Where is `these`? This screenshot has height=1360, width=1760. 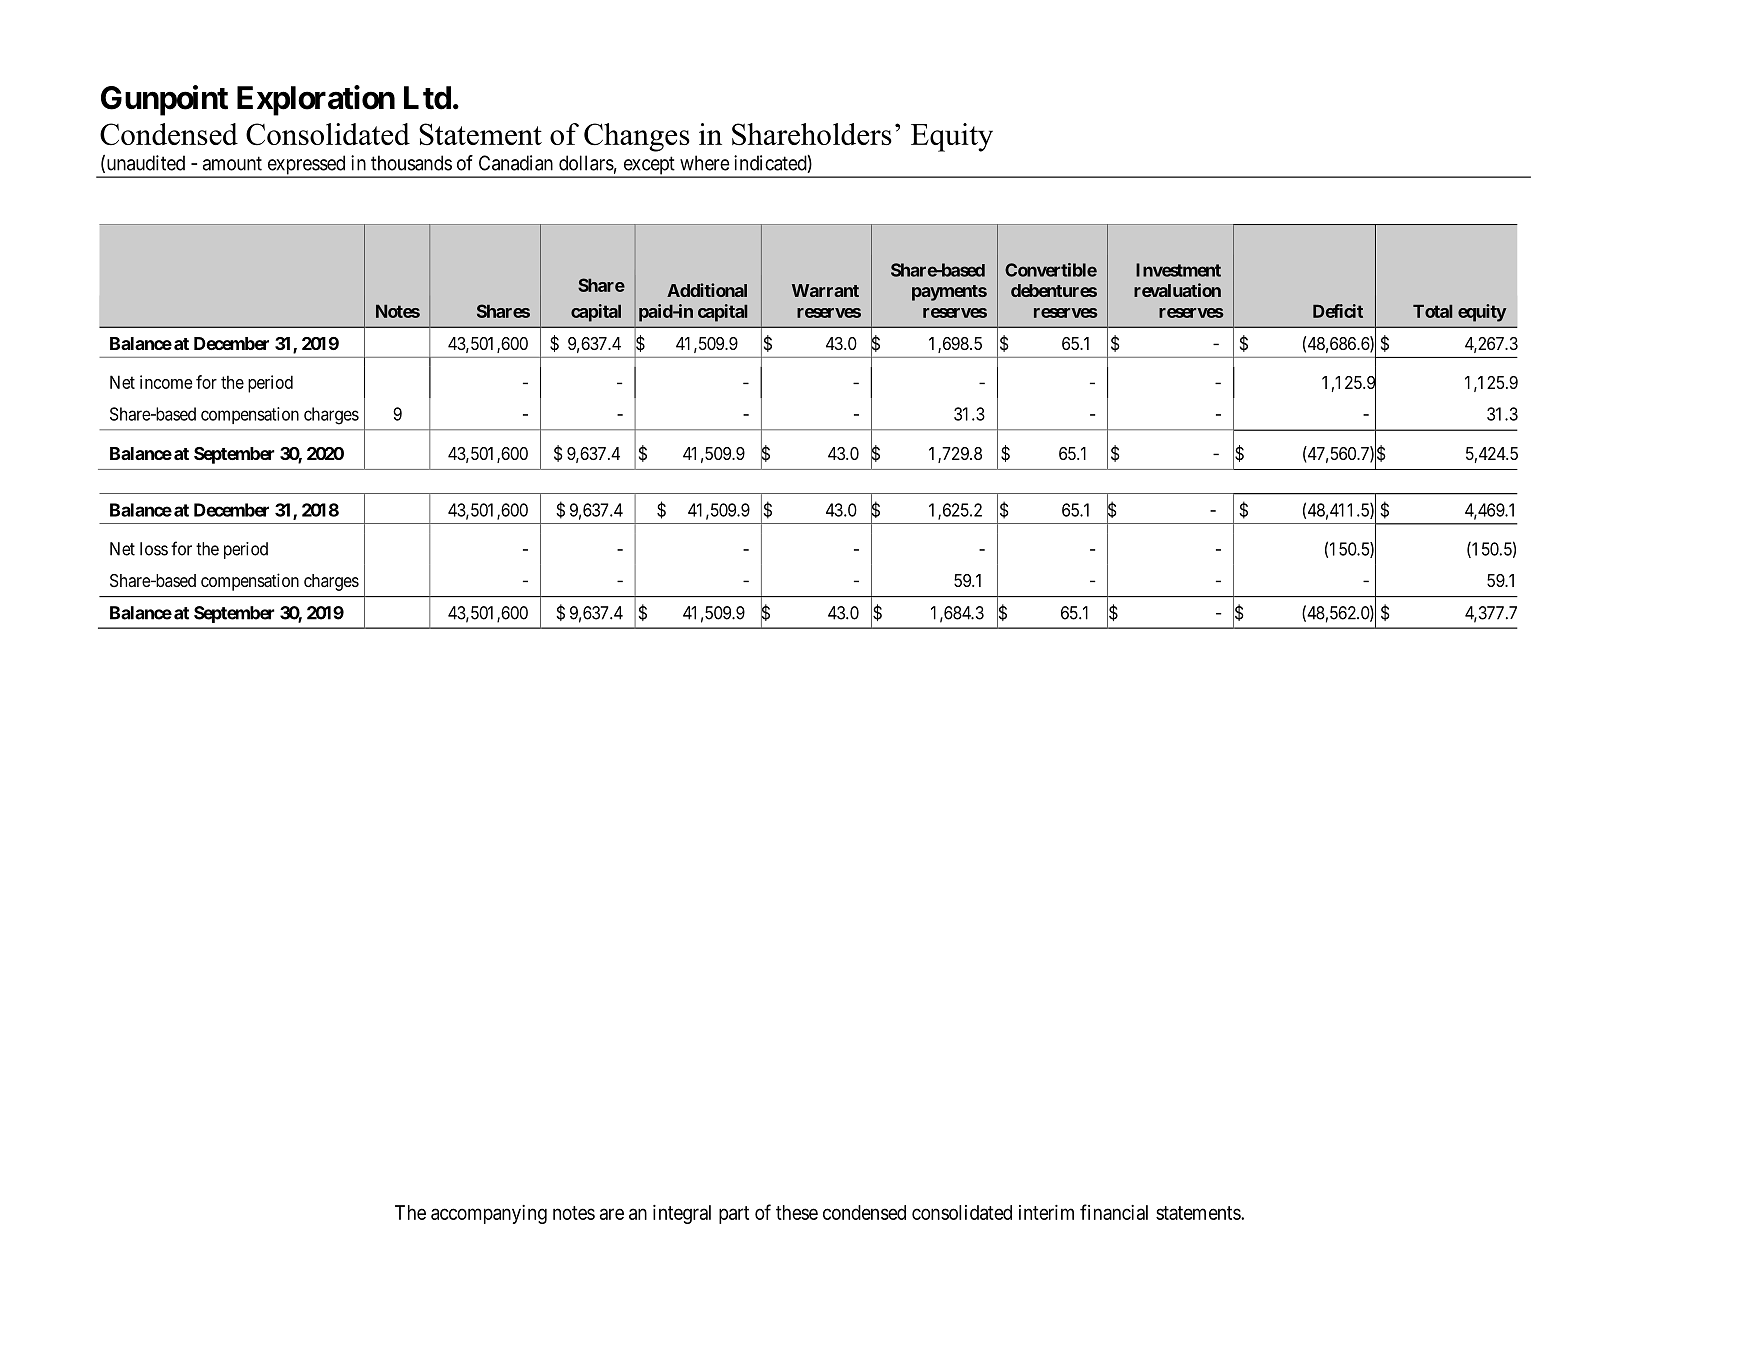
these is located at coordinates (797, 1212).
